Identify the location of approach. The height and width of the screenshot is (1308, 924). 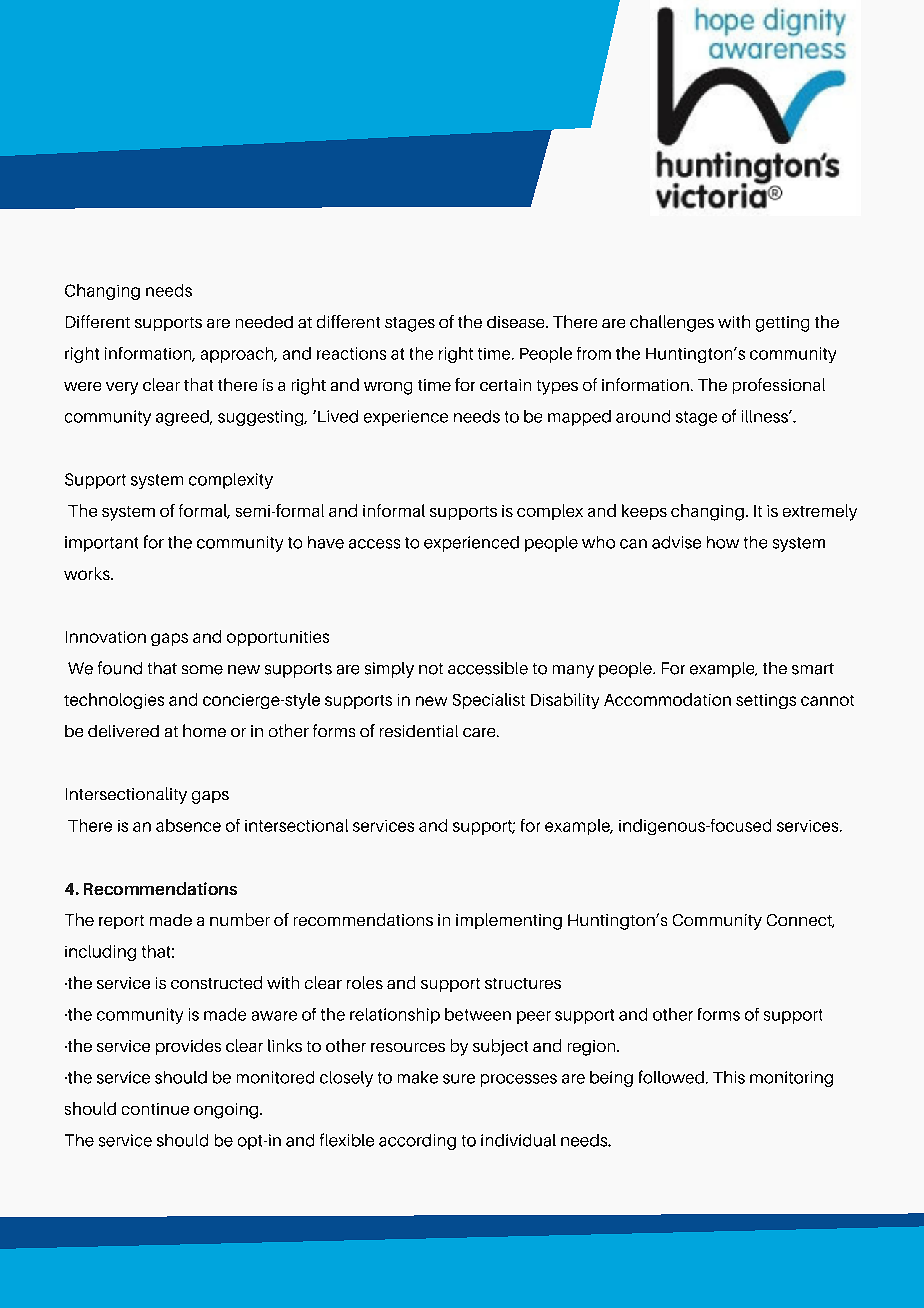
(238, 355).
